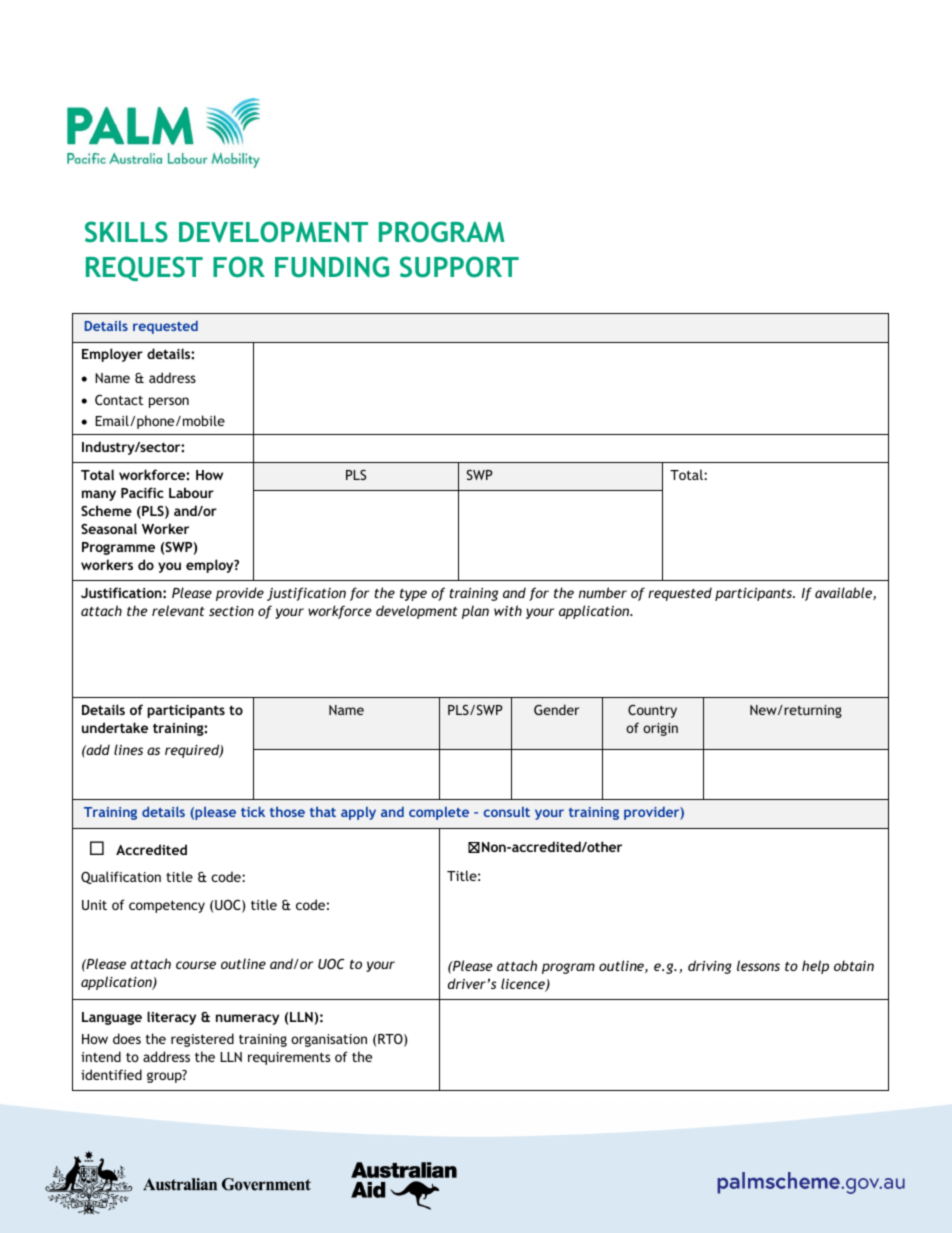  Describe the element at coordinates (332, 267) in the document. I see `FUNDING` at that location.
